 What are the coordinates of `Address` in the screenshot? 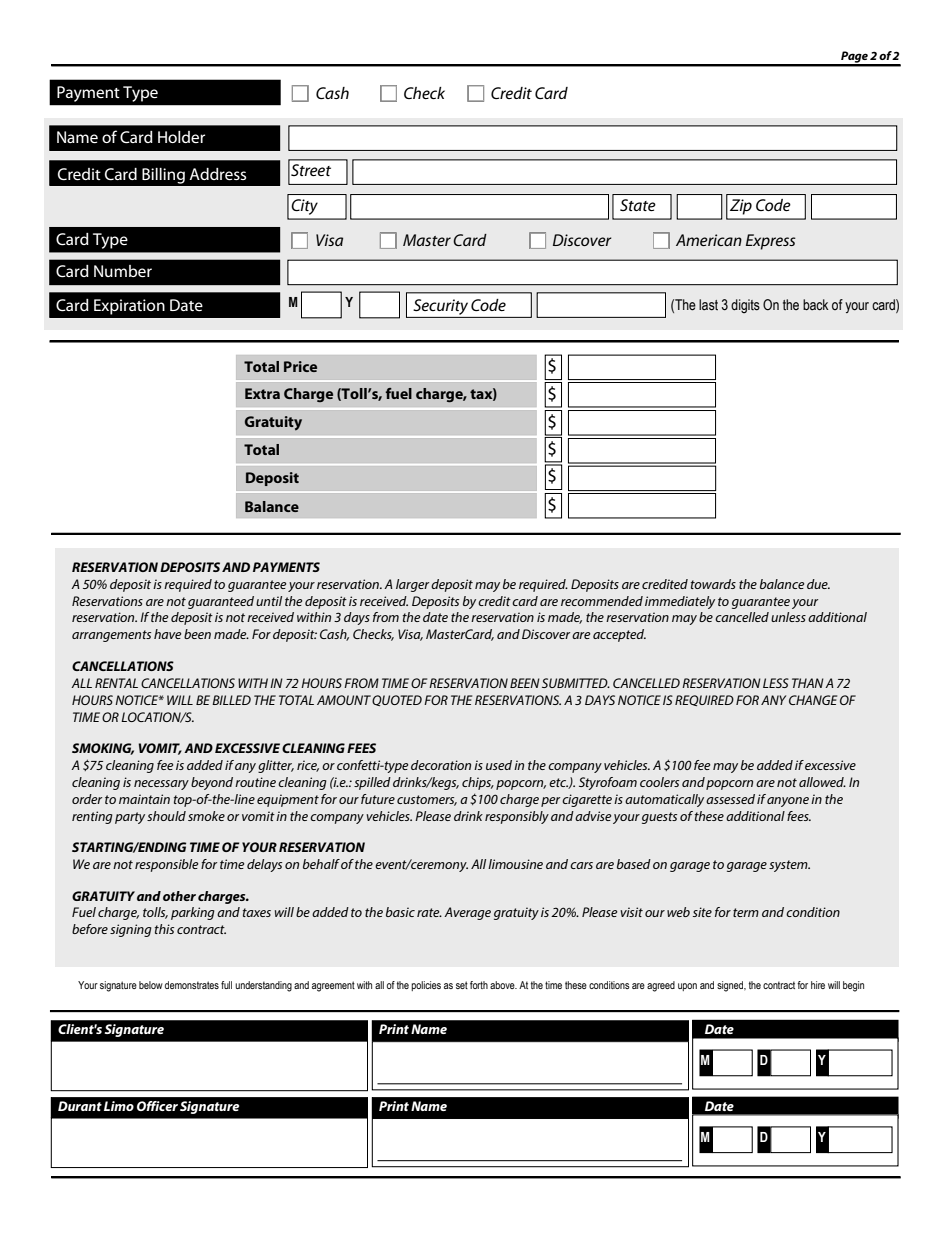 It's located at (217, 174).
